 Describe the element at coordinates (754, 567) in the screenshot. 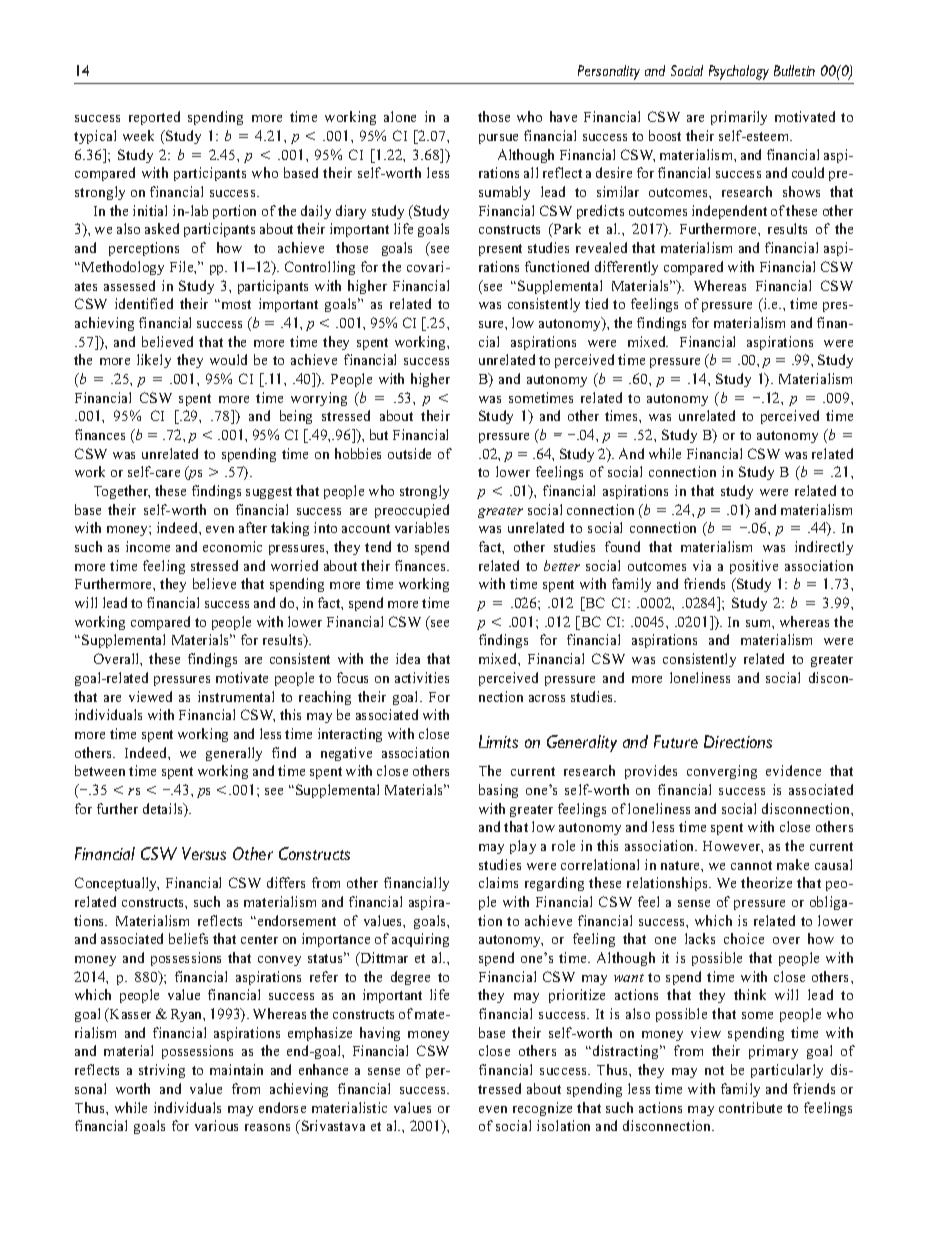

I see `positive` at that location.
